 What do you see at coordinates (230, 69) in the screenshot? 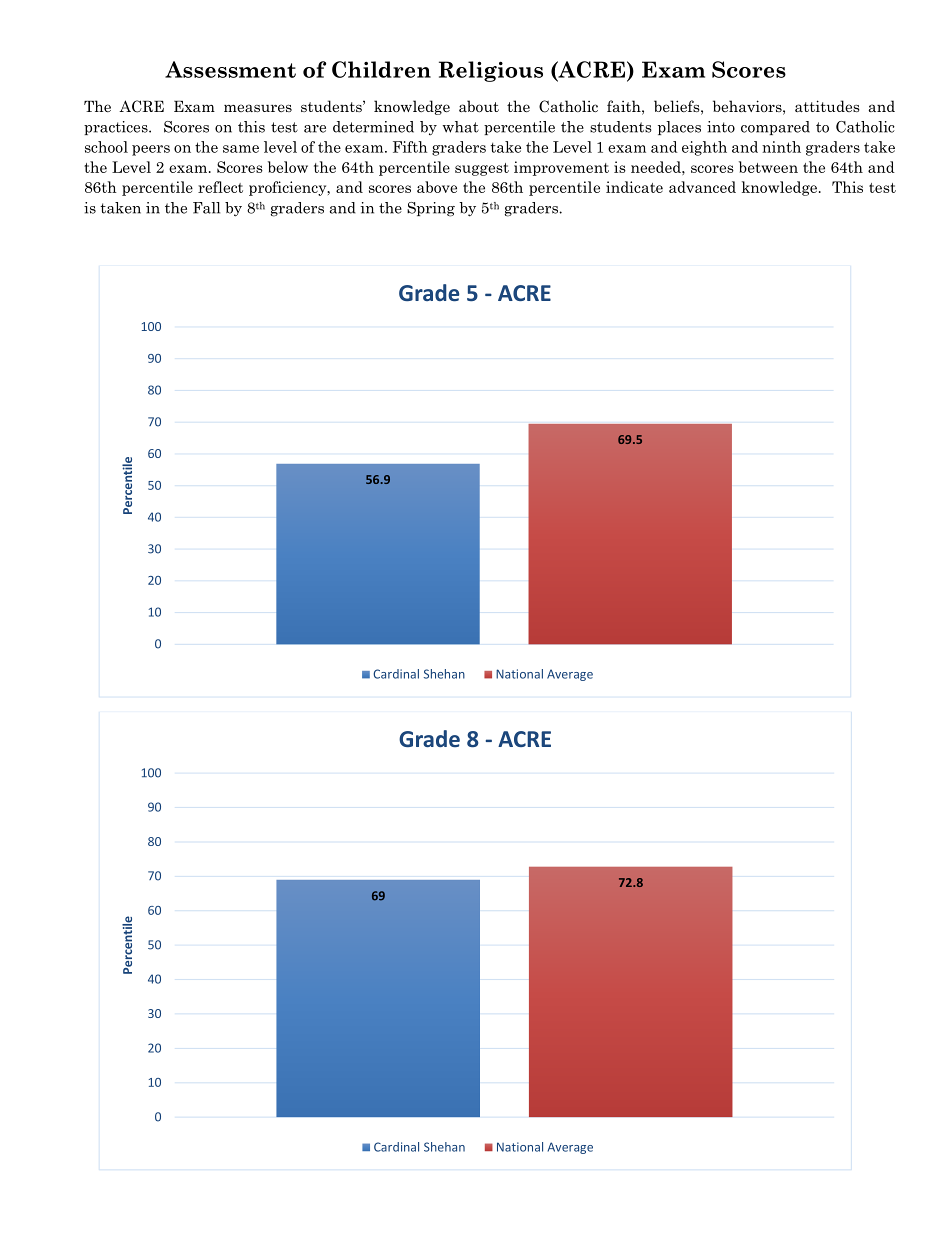
I see `Assessment` at bounding box center [230, 69].
